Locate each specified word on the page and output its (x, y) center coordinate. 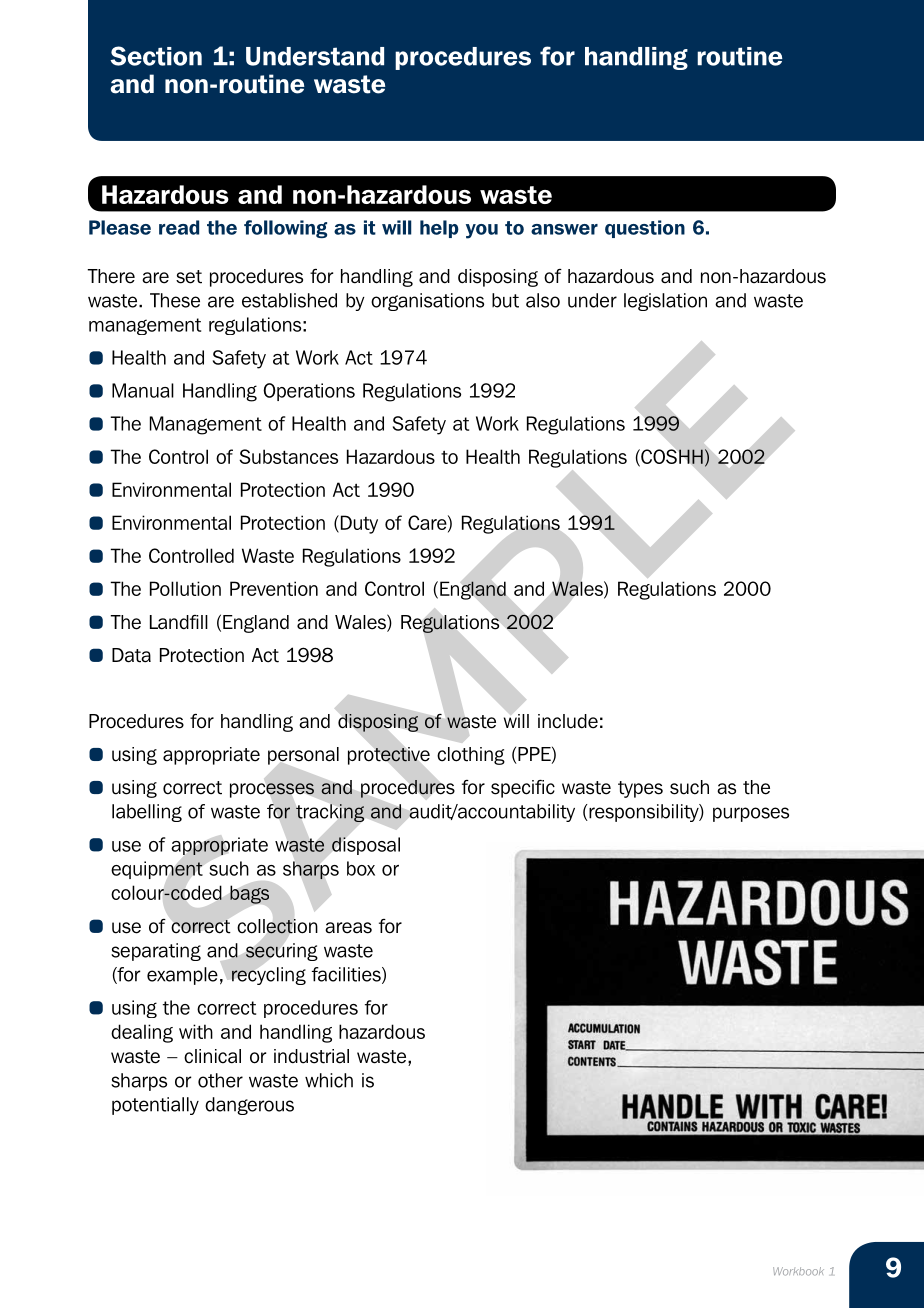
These (175, 300)
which (329, 1080)
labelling (147, 813)
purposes (751, 814)
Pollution (185, 588)
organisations (427, 302)
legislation (665, 302)
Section (156, 56)
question (645, 229)
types (640, 789)
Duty (358, 524)
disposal (366, 846)
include (568, 721)
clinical (212, 1056)
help (439, 229)
